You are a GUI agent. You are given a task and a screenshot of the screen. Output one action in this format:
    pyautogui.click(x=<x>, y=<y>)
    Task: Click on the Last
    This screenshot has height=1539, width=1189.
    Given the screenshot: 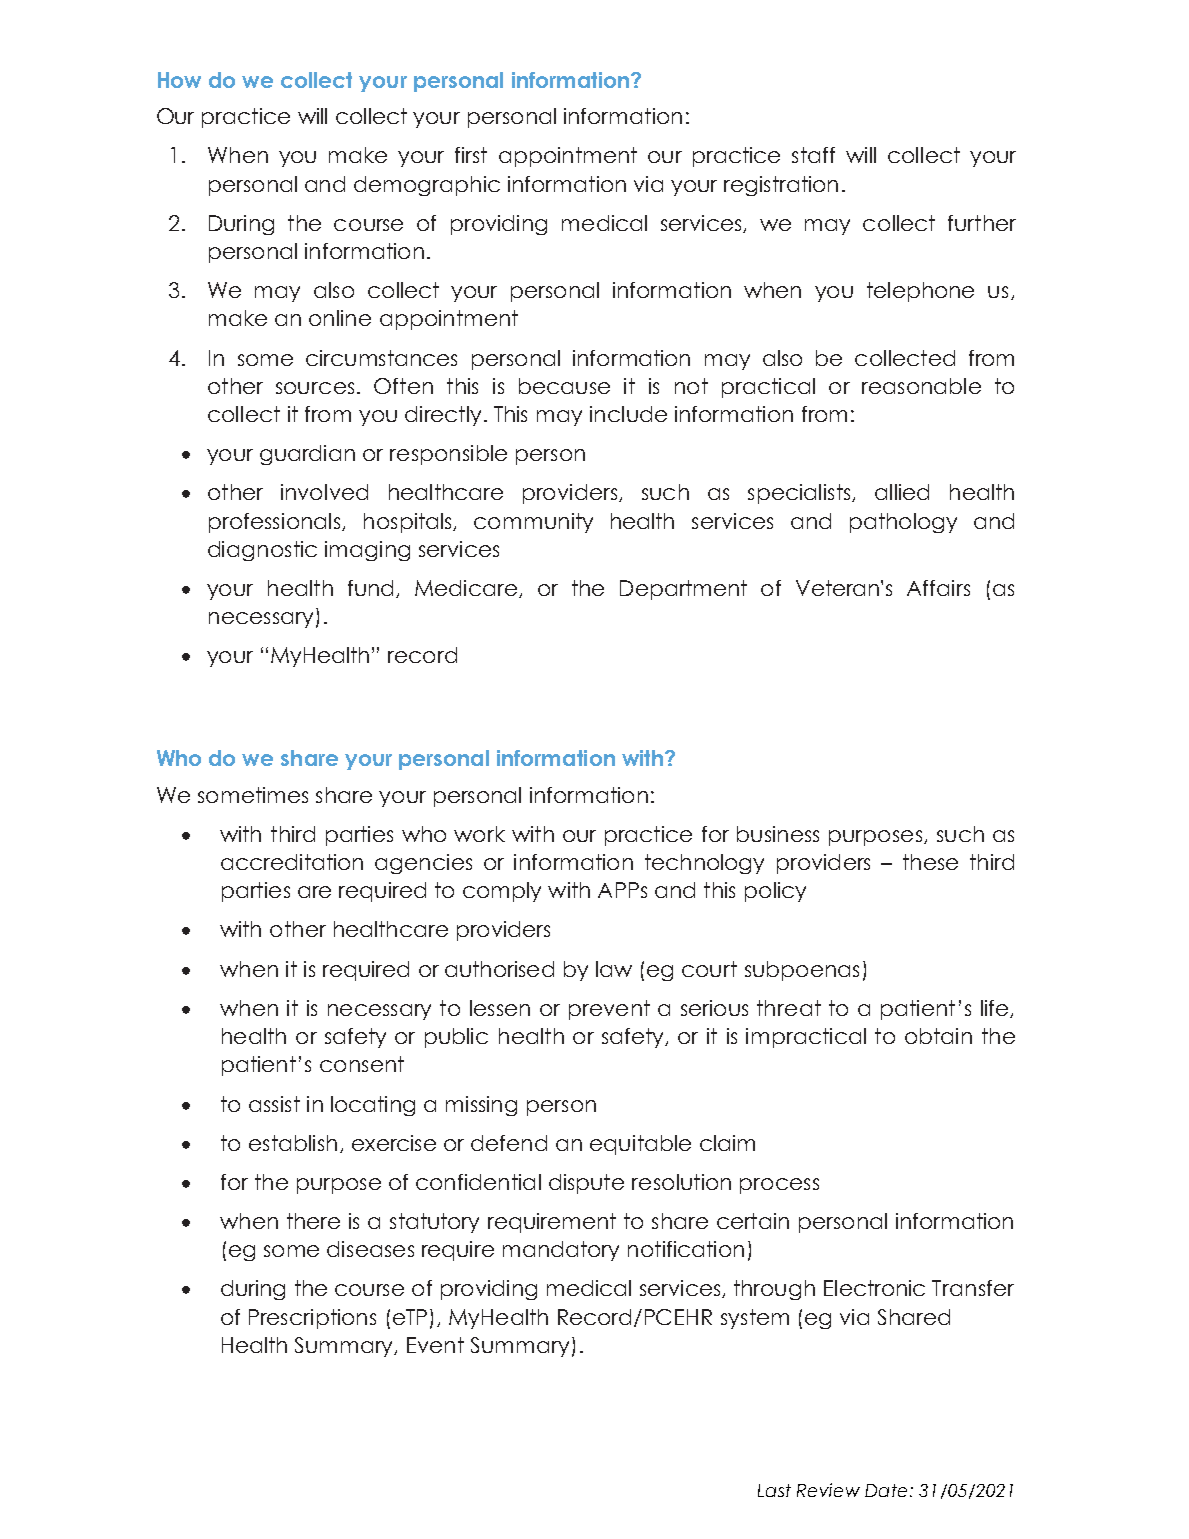 What is the action you would take?
    pyautogui.click(x=774, y=1490)
